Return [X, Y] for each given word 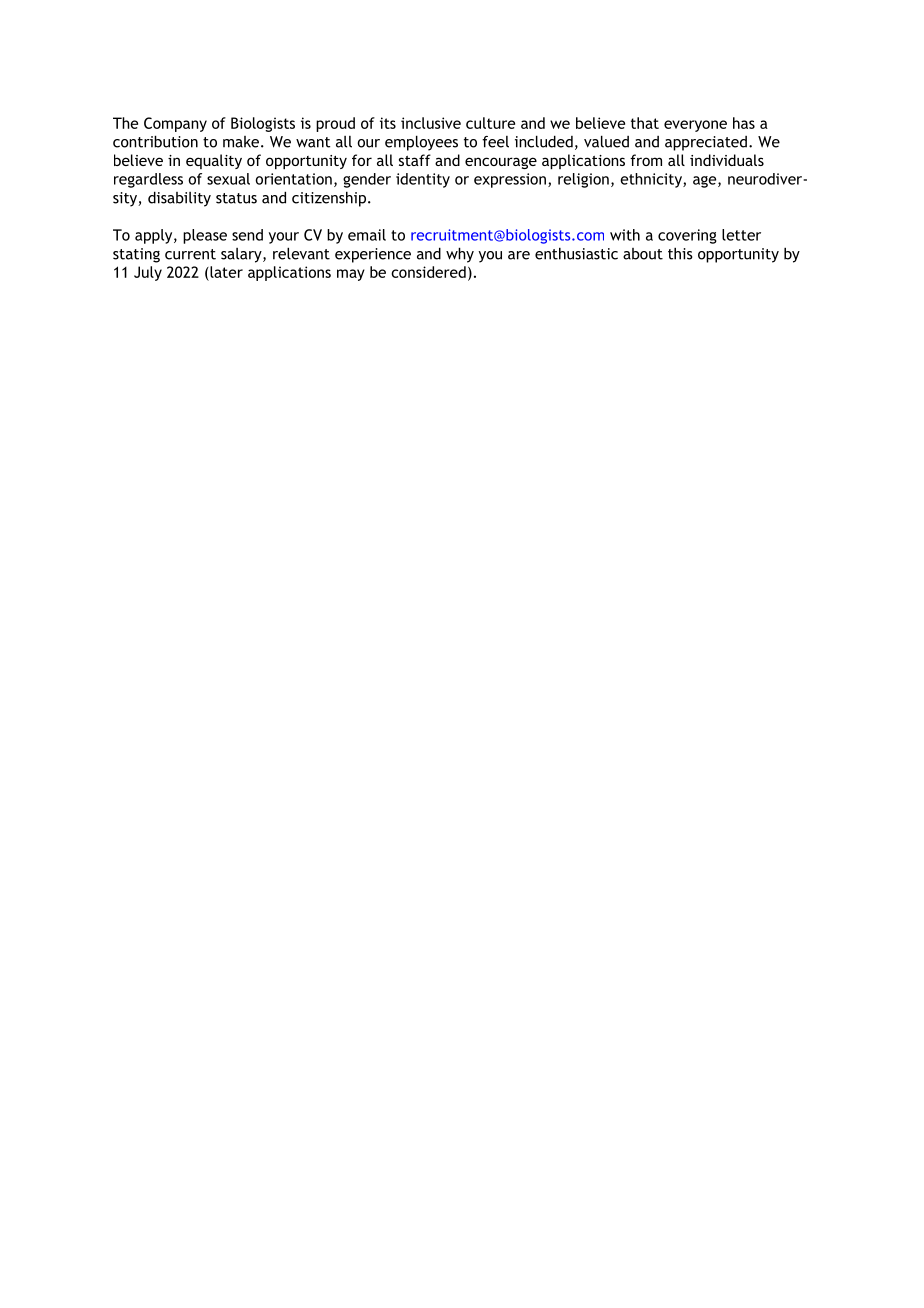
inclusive [431, 123]
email [367, 235]
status [236, 198]
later [225, 272]
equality [214, 161]
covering [687, 236]
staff [415, 160]
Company [175, 124]
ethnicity [652, 180]
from [646, 160]
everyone [695, 126]
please [205, 236]
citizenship [330, 199]
